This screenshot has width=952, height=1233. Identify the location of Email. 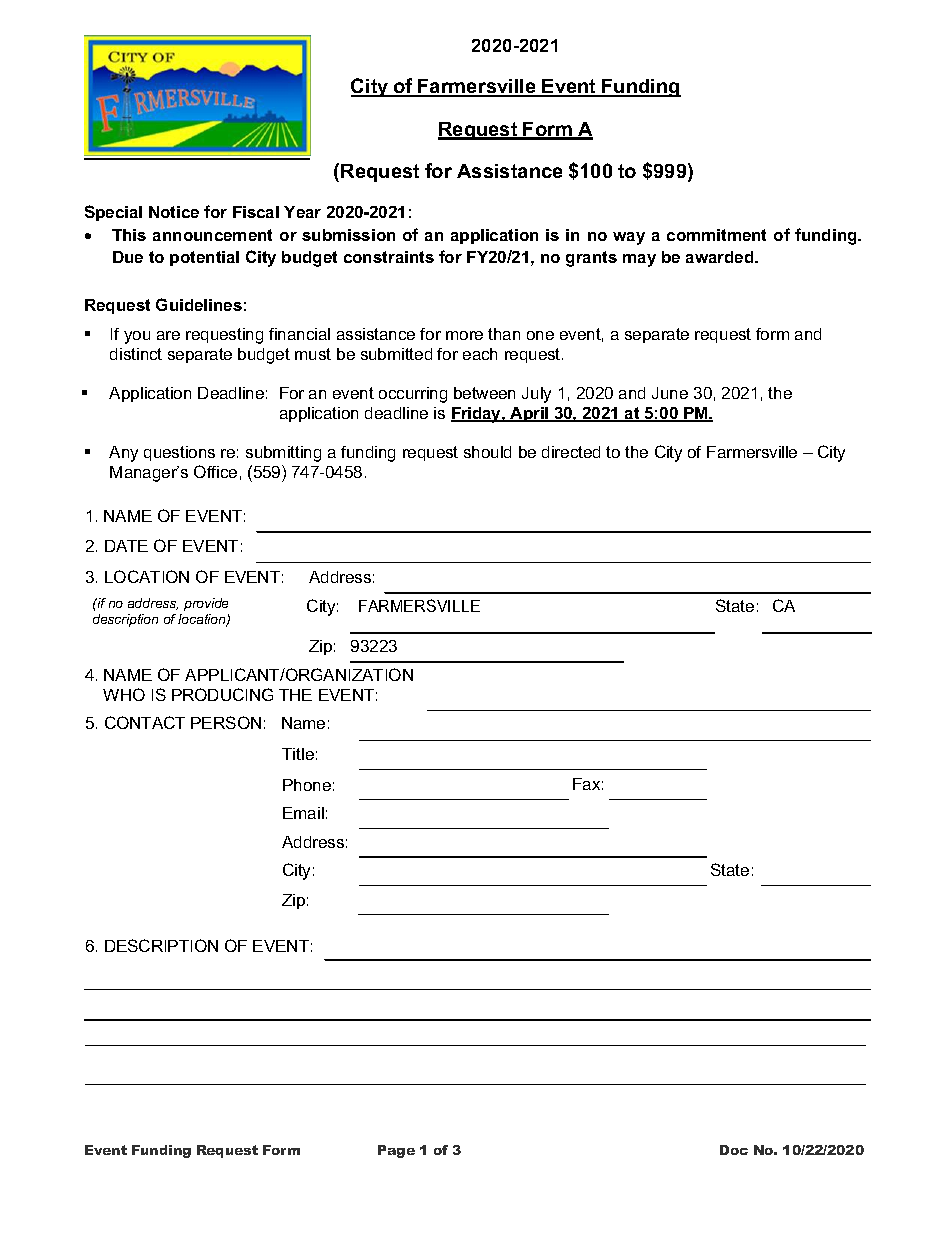
(303, 813).
